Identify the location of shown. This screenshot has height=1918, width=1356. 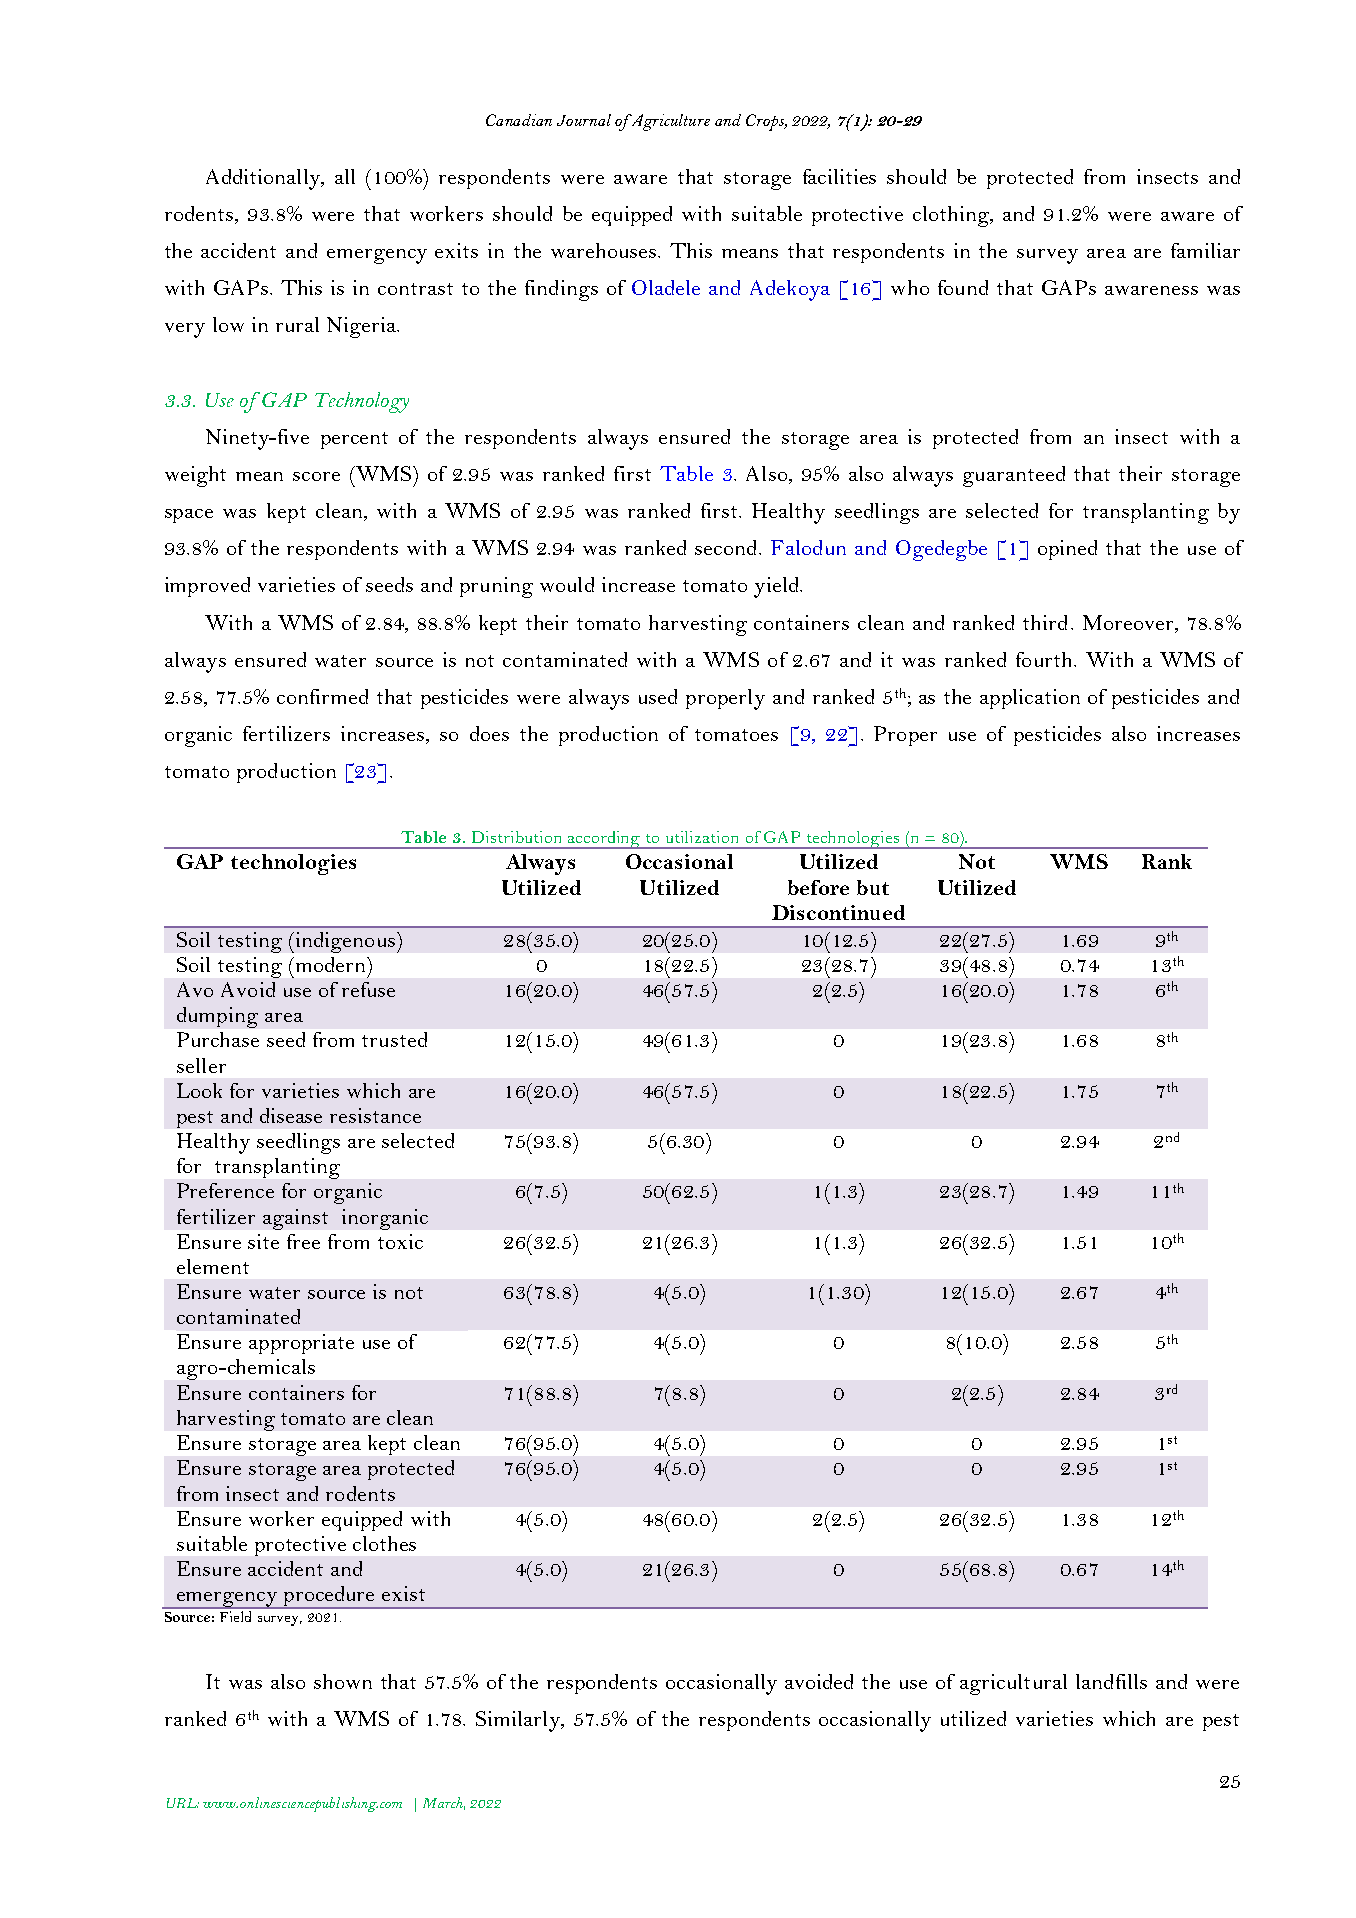
(343, 1681).
